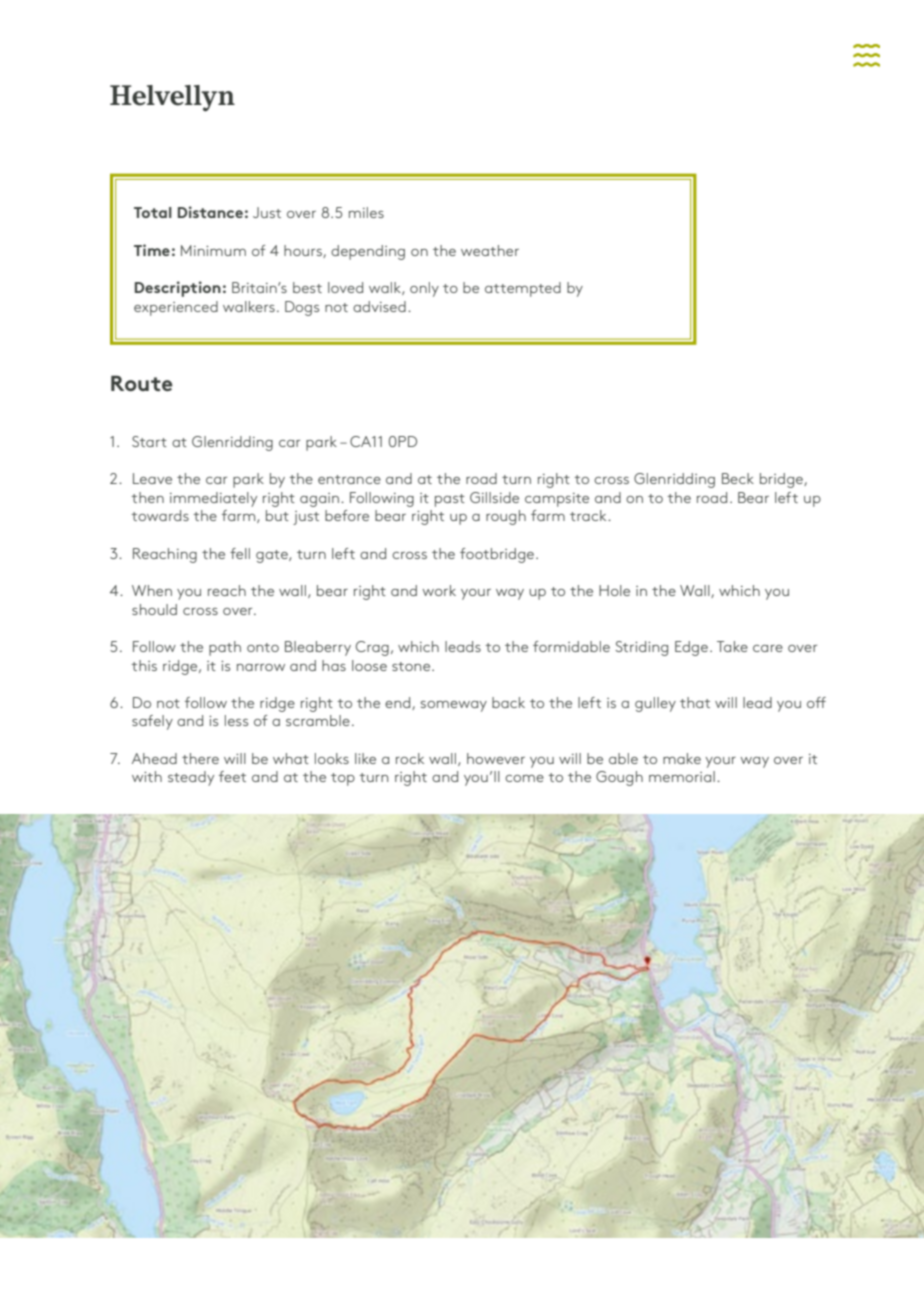 This page has height=1308, width=924. Describe the element at coordinates (496, 758) in the page. I see `however` at that location.
